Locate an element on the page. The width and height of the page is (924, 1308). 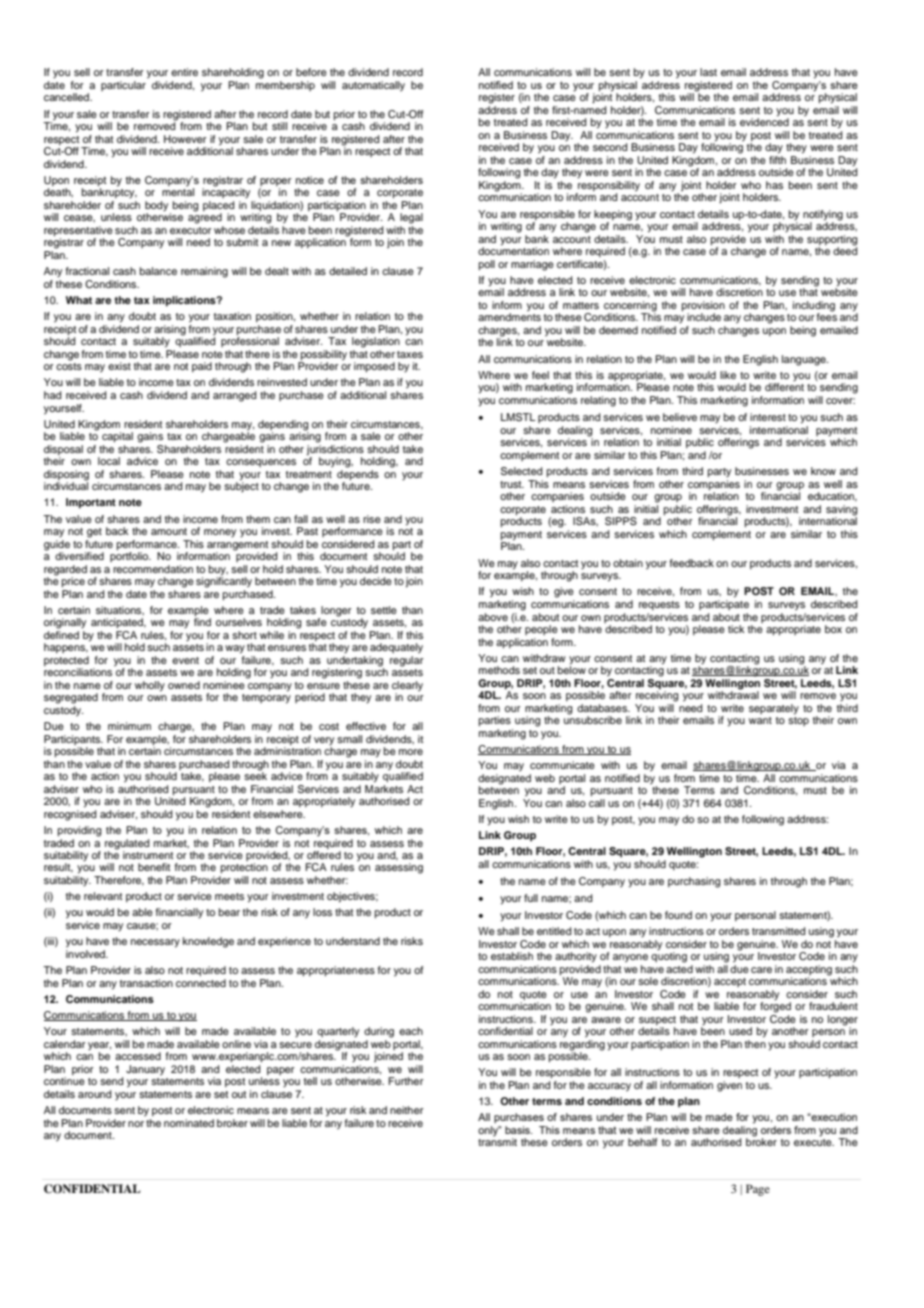
above is located at coordinates (493, 617).
